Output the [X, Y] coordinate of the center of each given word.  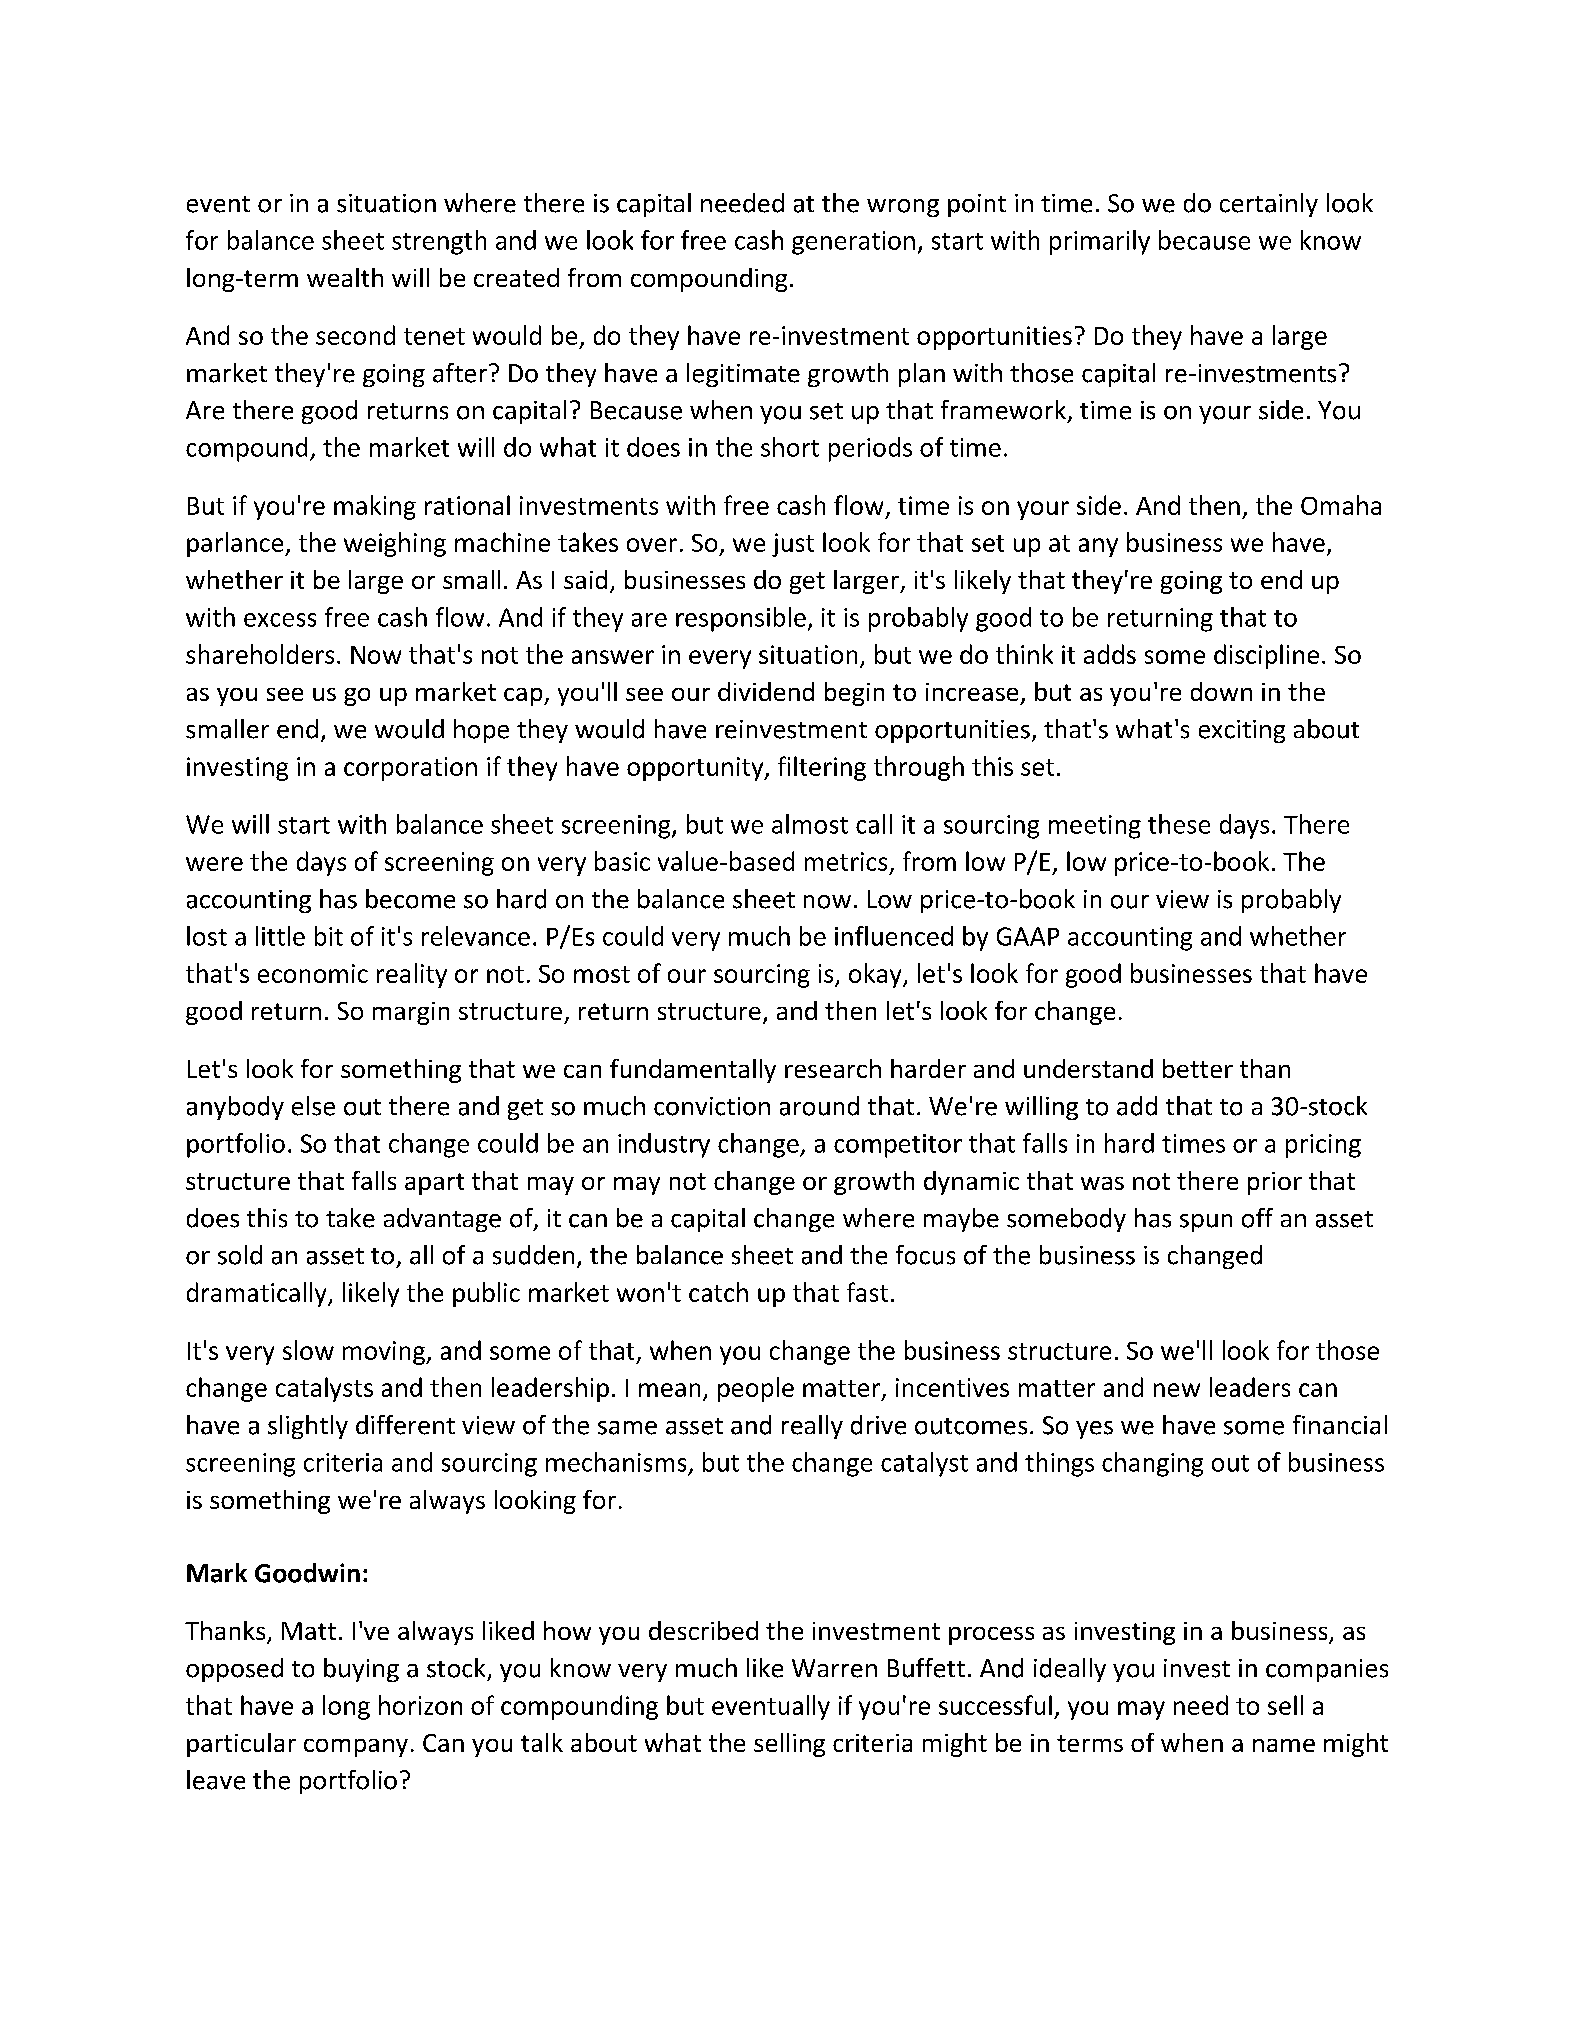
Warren [834, 1668]
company [356, 1748]
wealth [345, 277]
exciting [1242, 731]
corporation [410, 769]
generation [853, 243]
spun [1206, 1223]
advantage [442, 1220]
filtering [822, 768]
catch [718, 1292]
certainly [1269, 205]
